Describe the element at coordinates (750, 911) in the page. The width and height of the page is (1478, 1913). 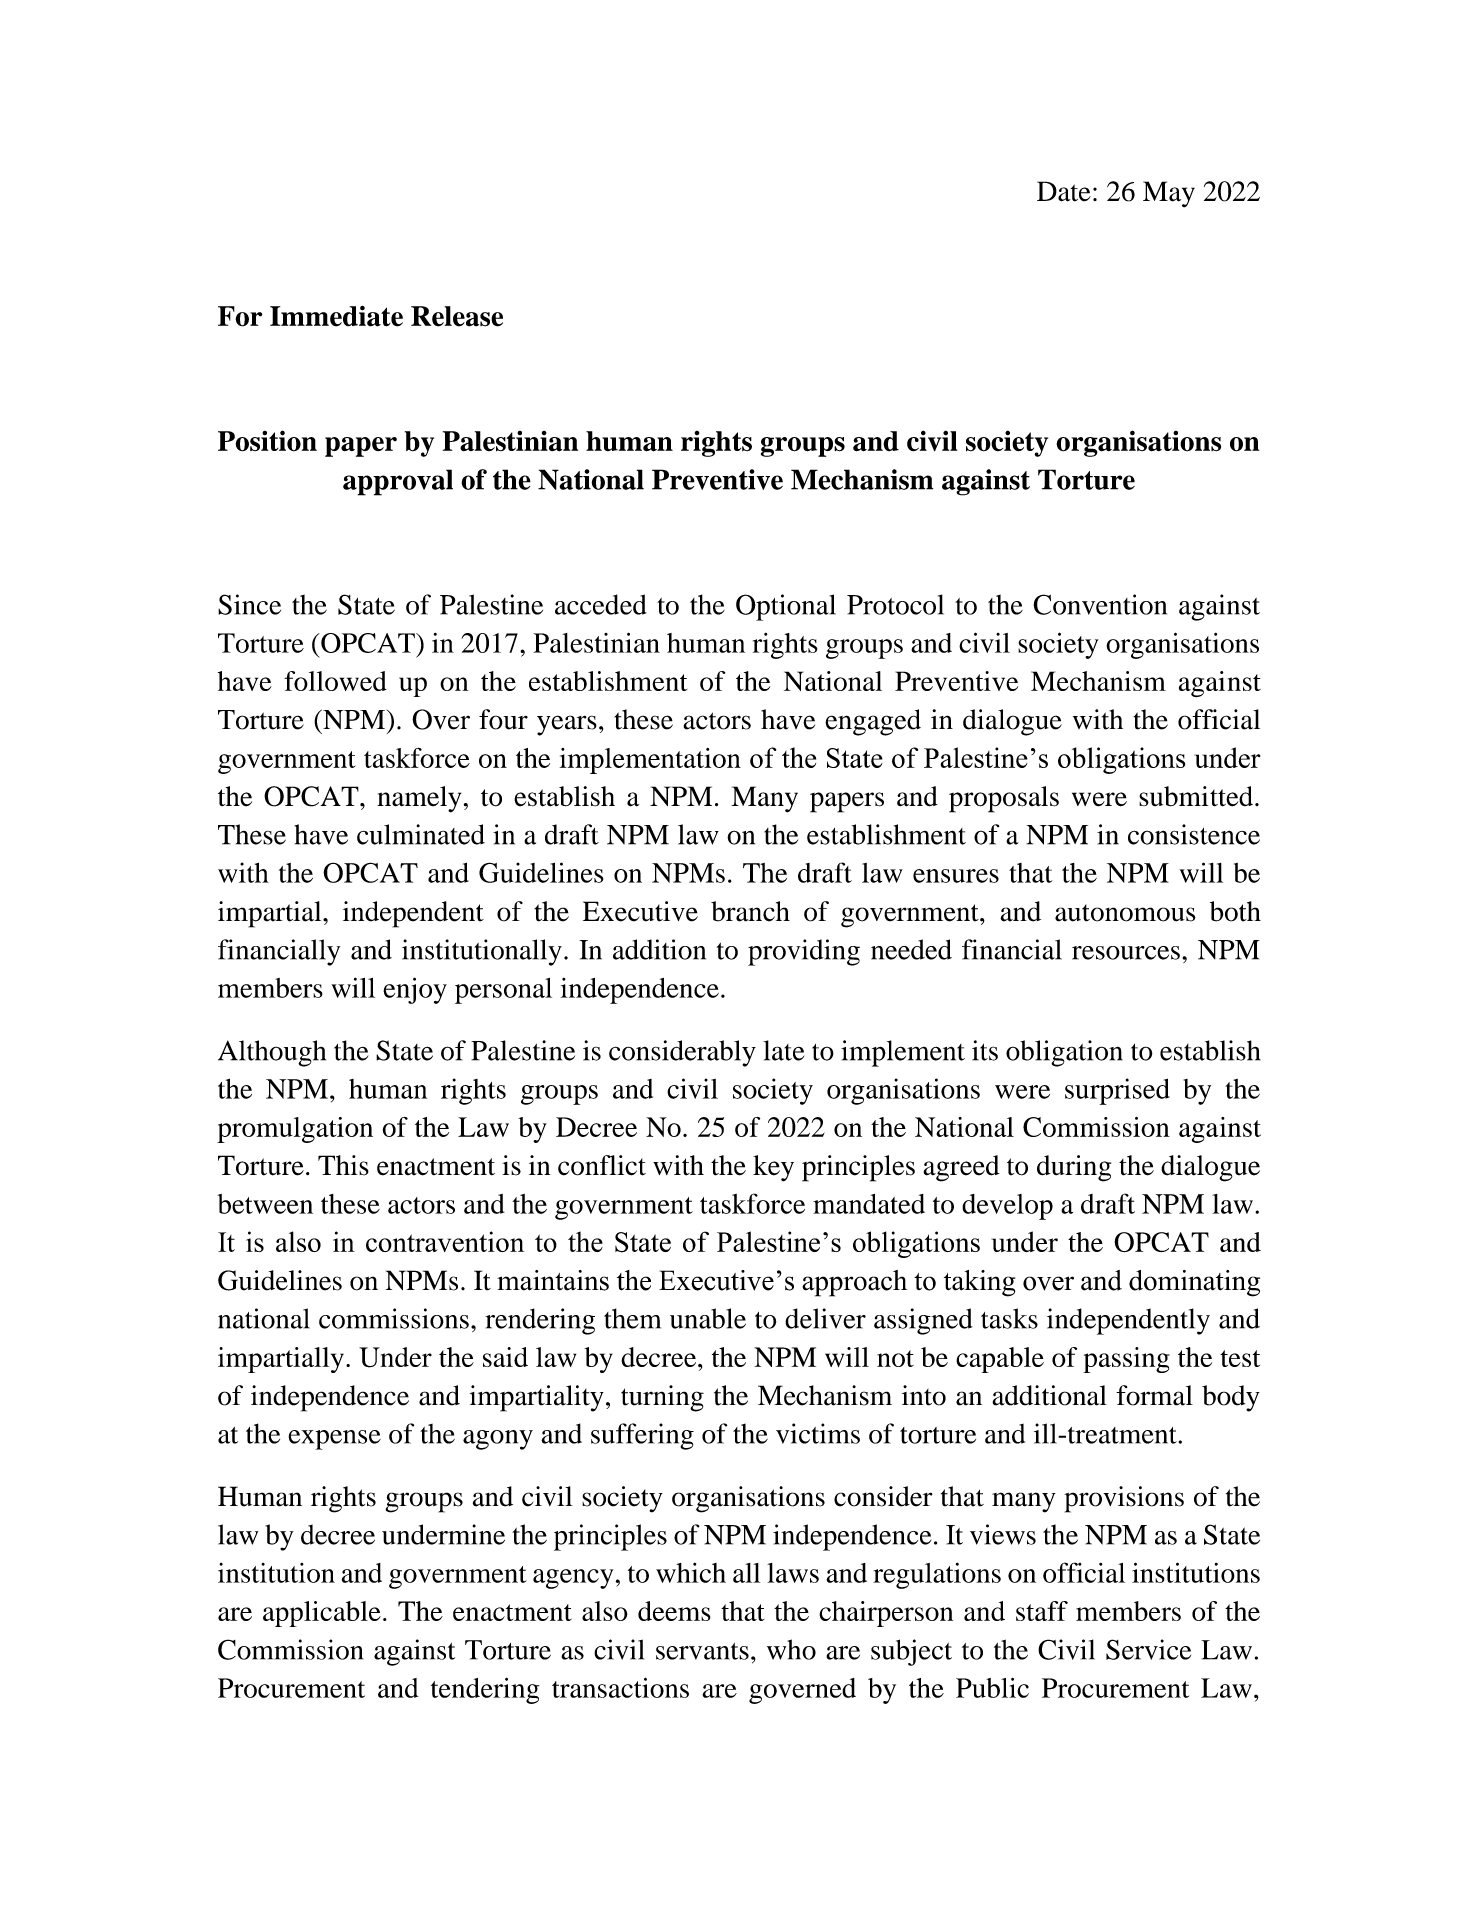
I see `branch` at that location.
